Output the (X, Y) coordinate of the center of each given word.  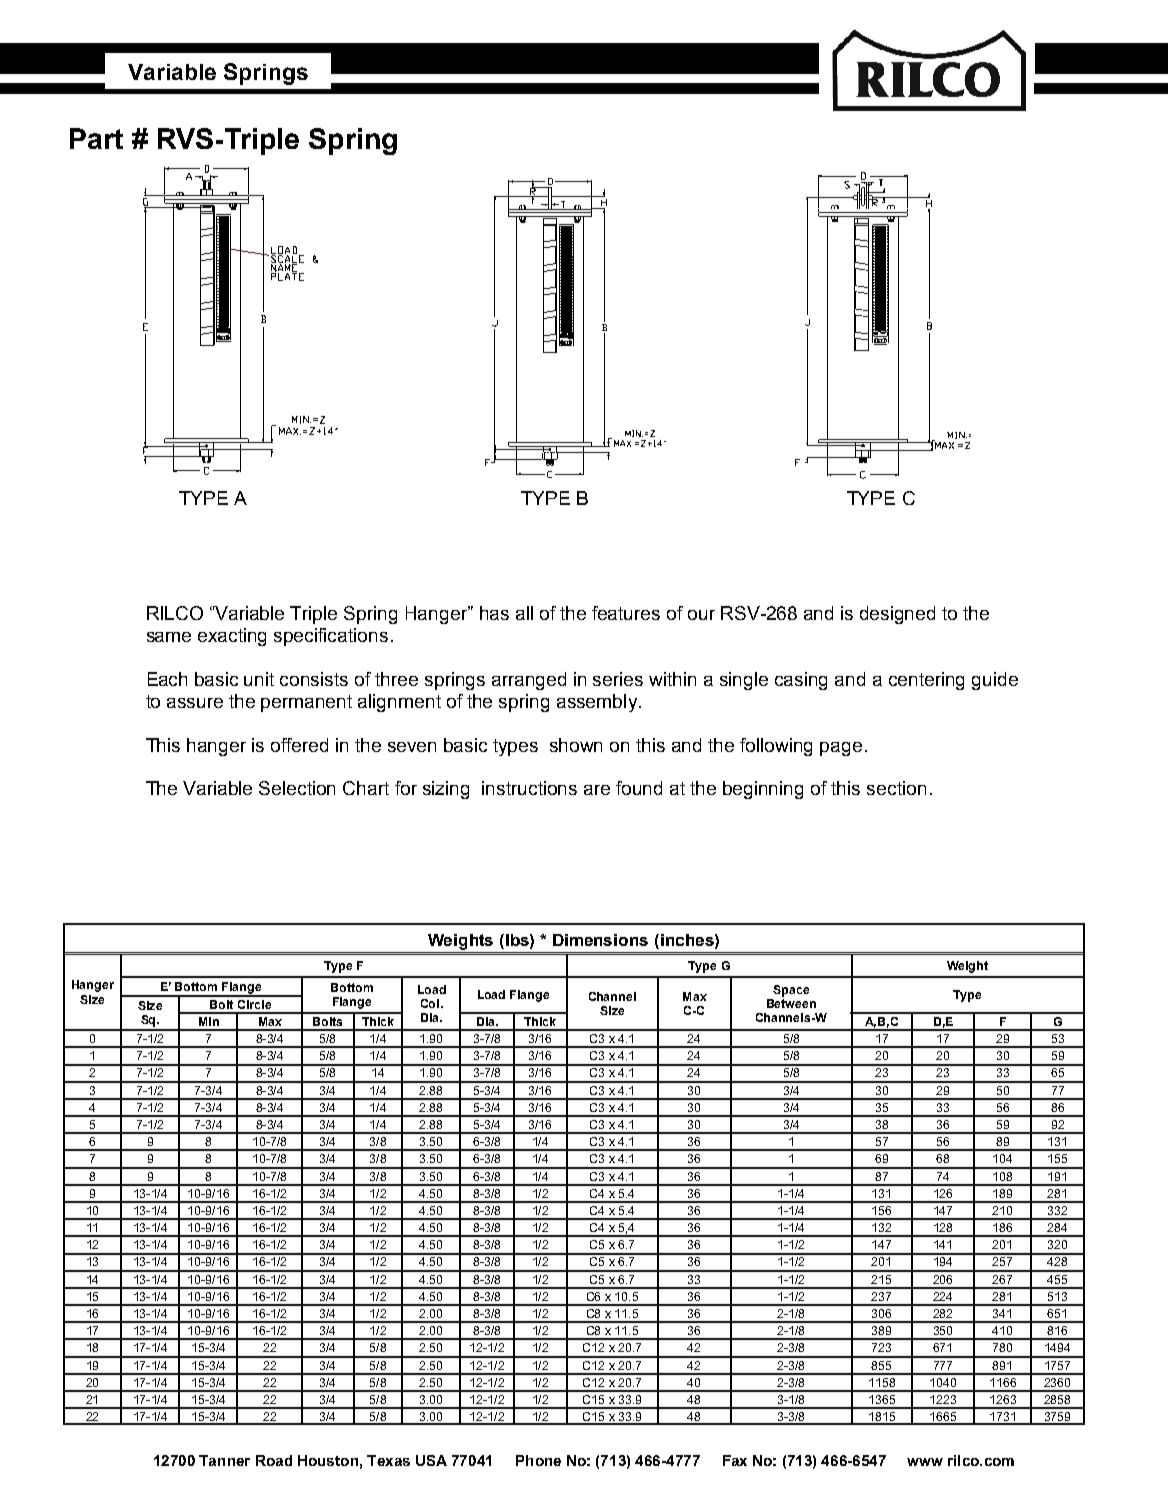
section (896, 788)
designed (897, 615)
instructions (529, 788)
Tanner (224, 1460)
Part (96, 138)
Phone (538, 1460)
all (524, 613)
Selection (297, 788)
